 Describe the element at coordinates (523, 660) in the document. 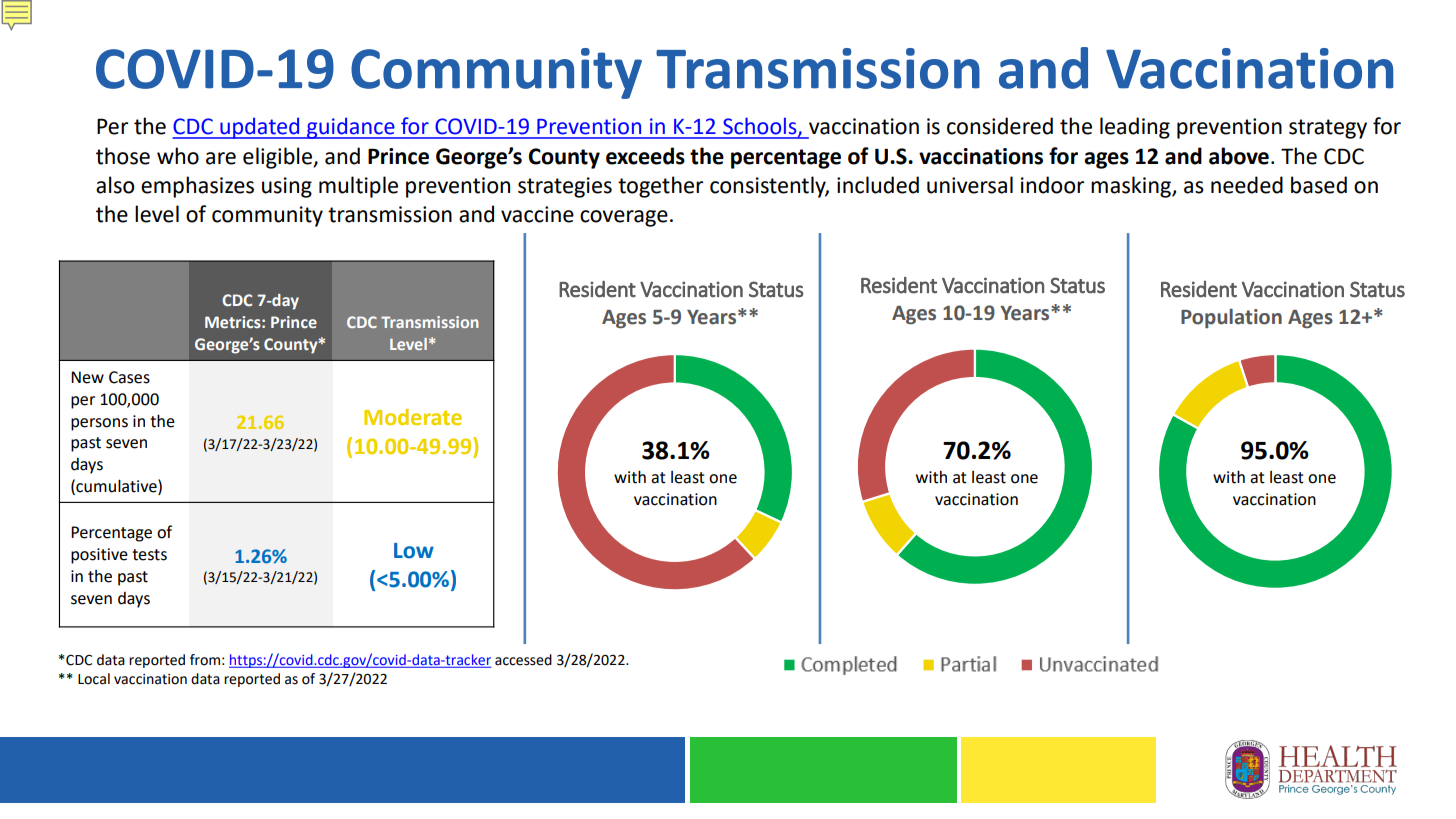

I see `accessed` at that location.
